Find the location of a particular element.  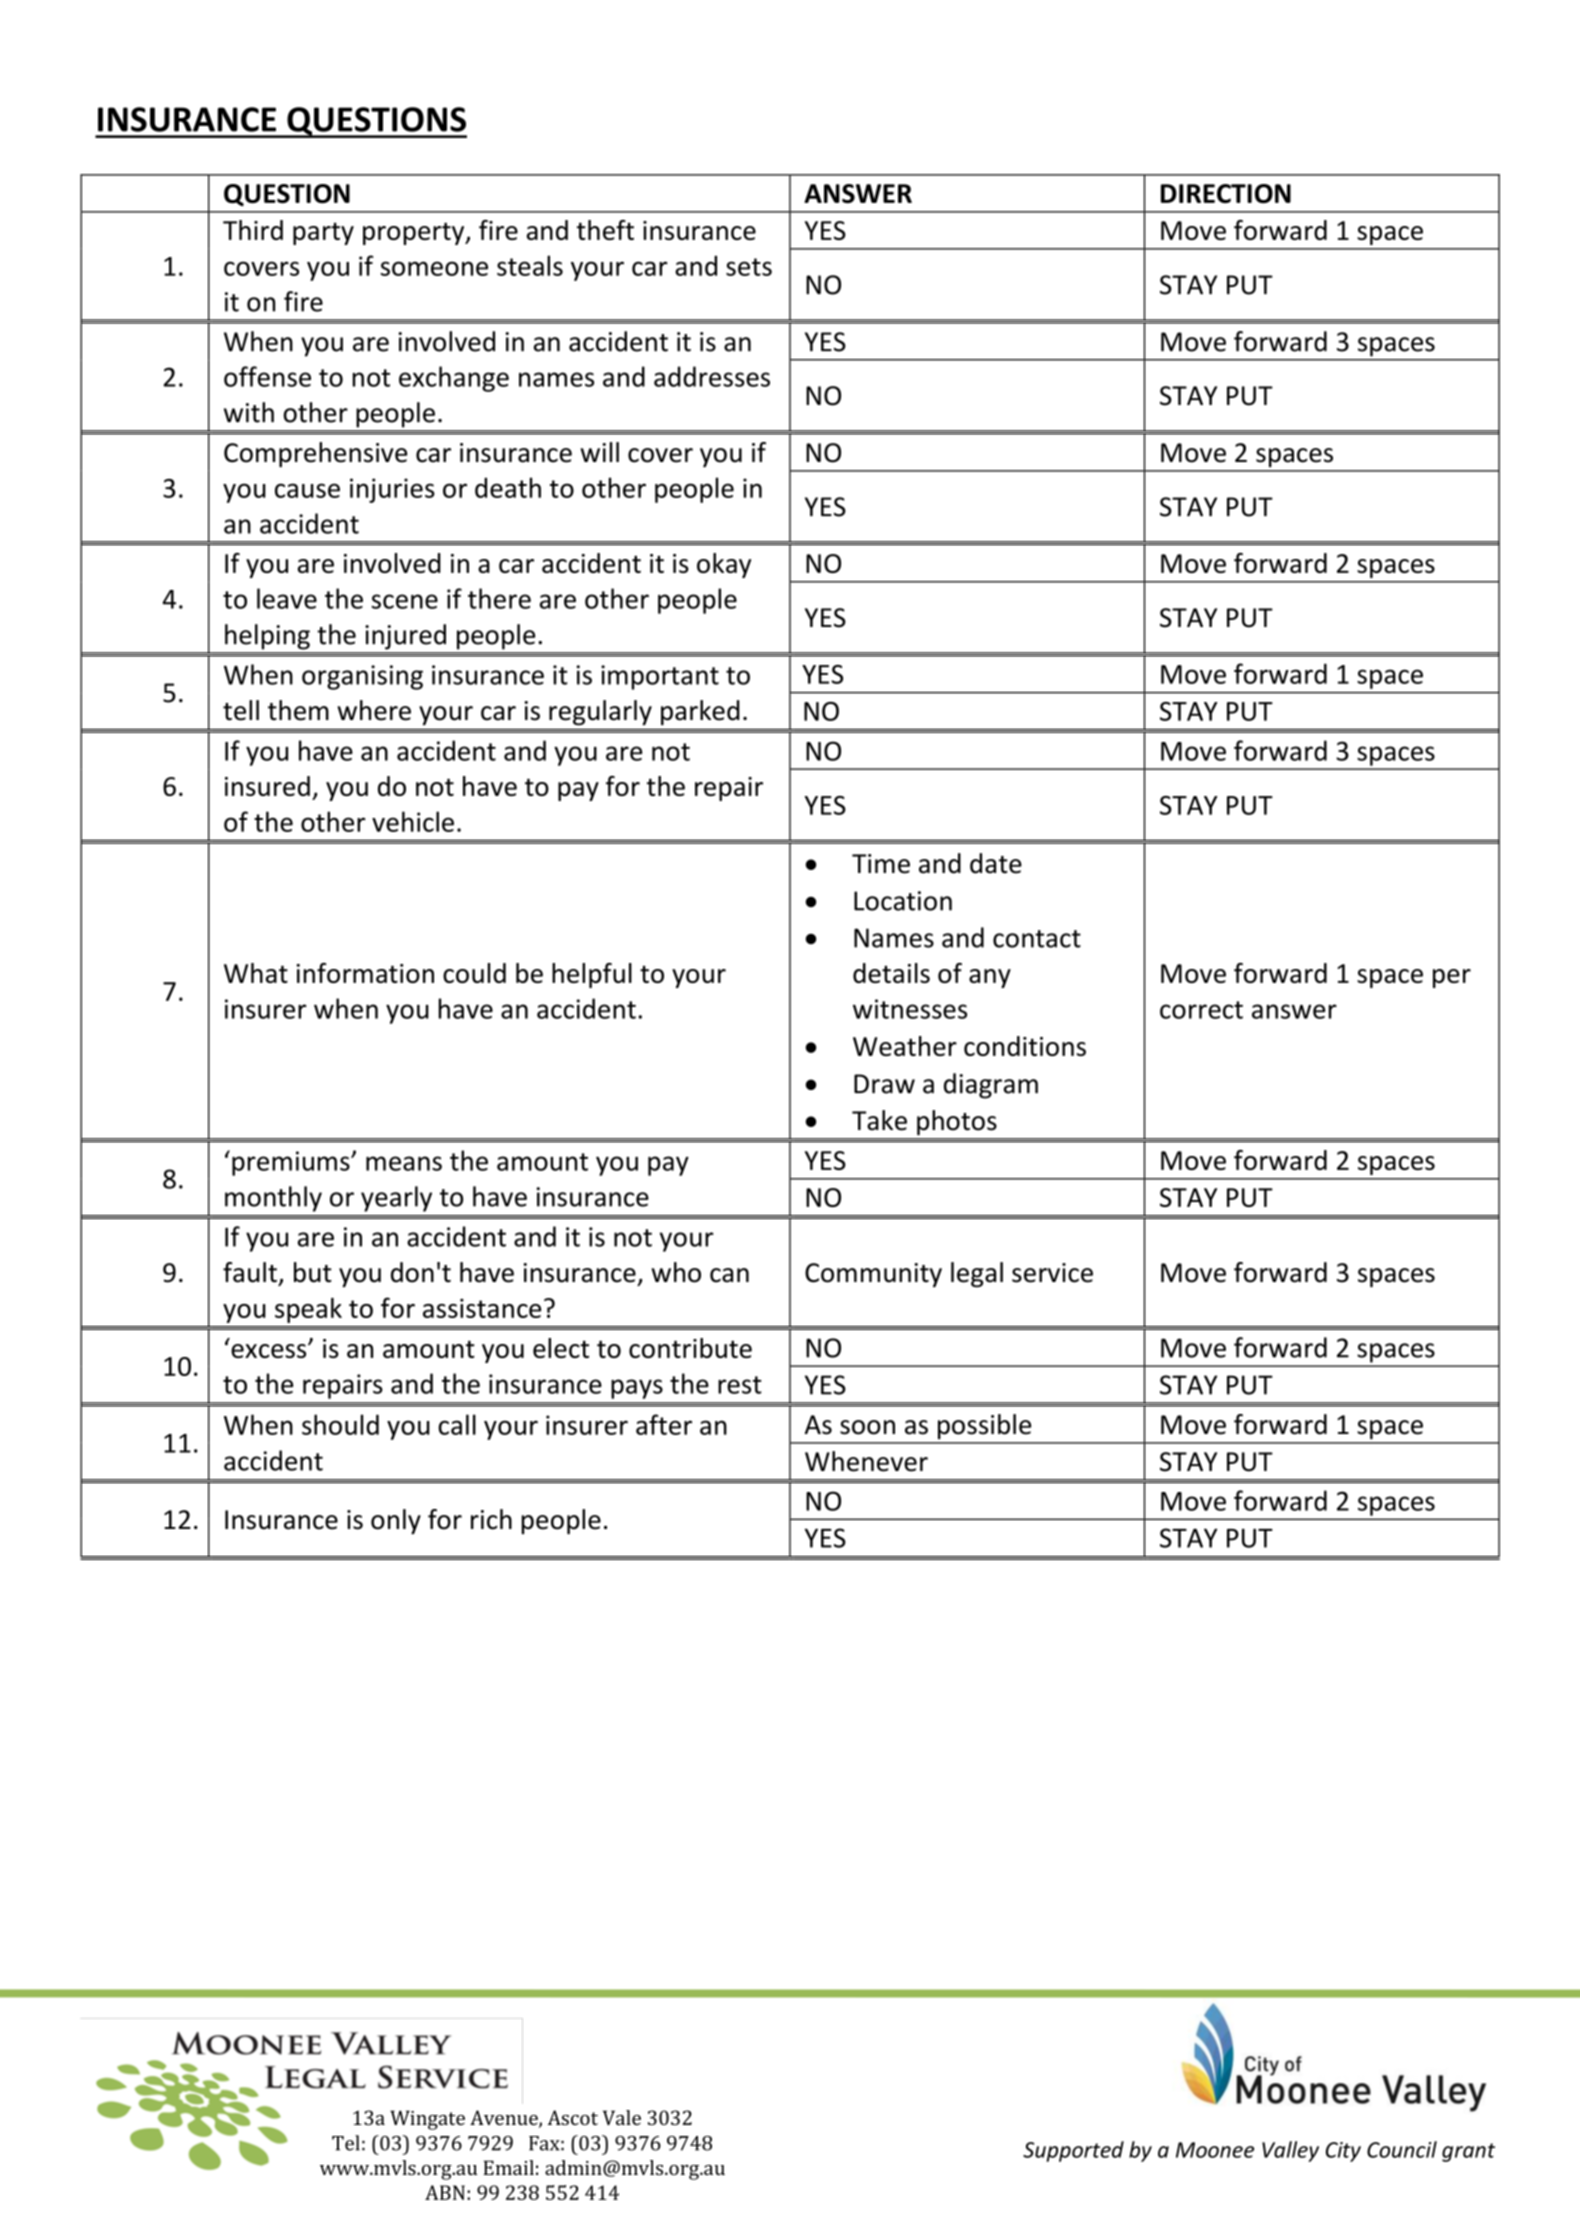

sets is located at coordinates (749, 267).
